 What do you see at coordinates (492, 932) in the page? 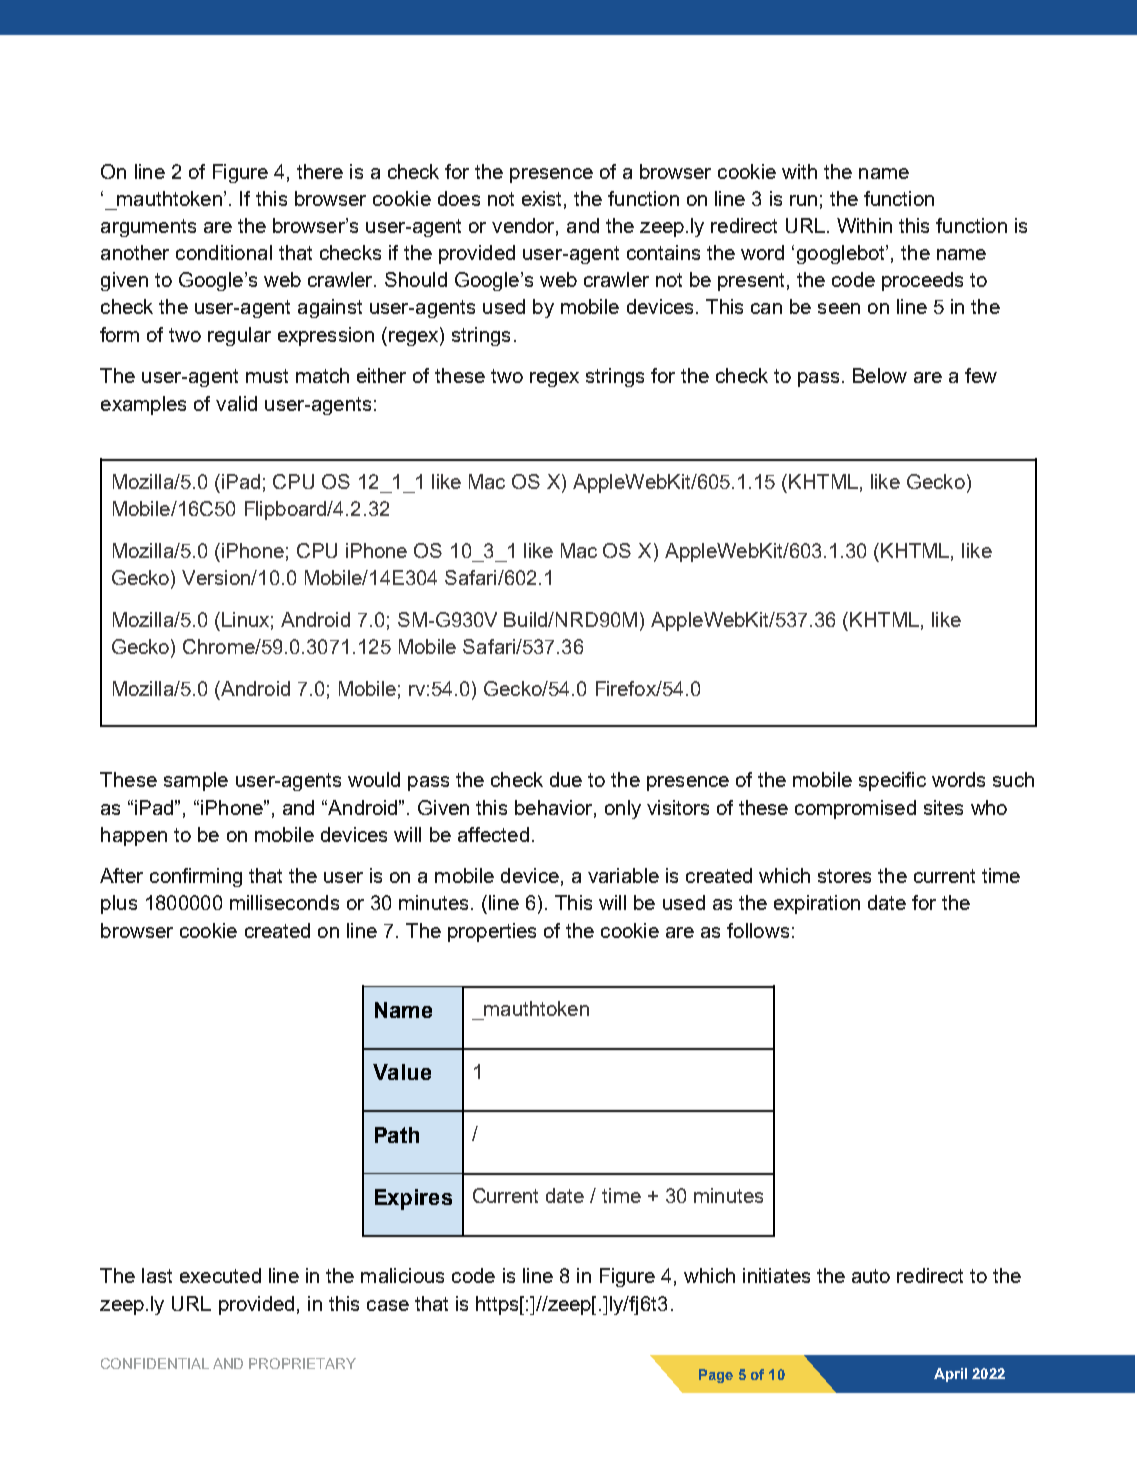
I see `properties` at bounding box center [492, 932].
